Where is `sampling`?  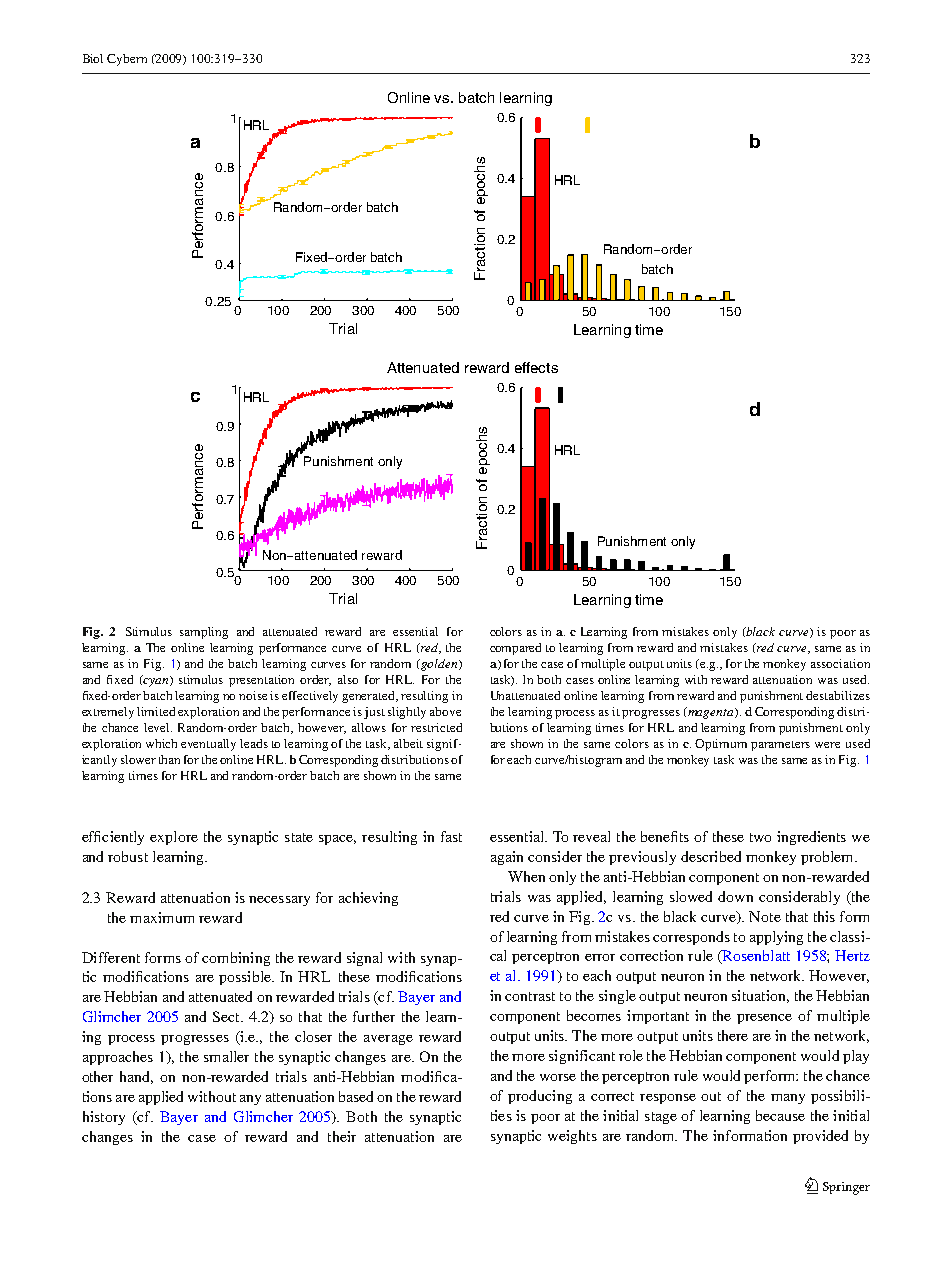 sampling is located at coordinates (204, 633).
